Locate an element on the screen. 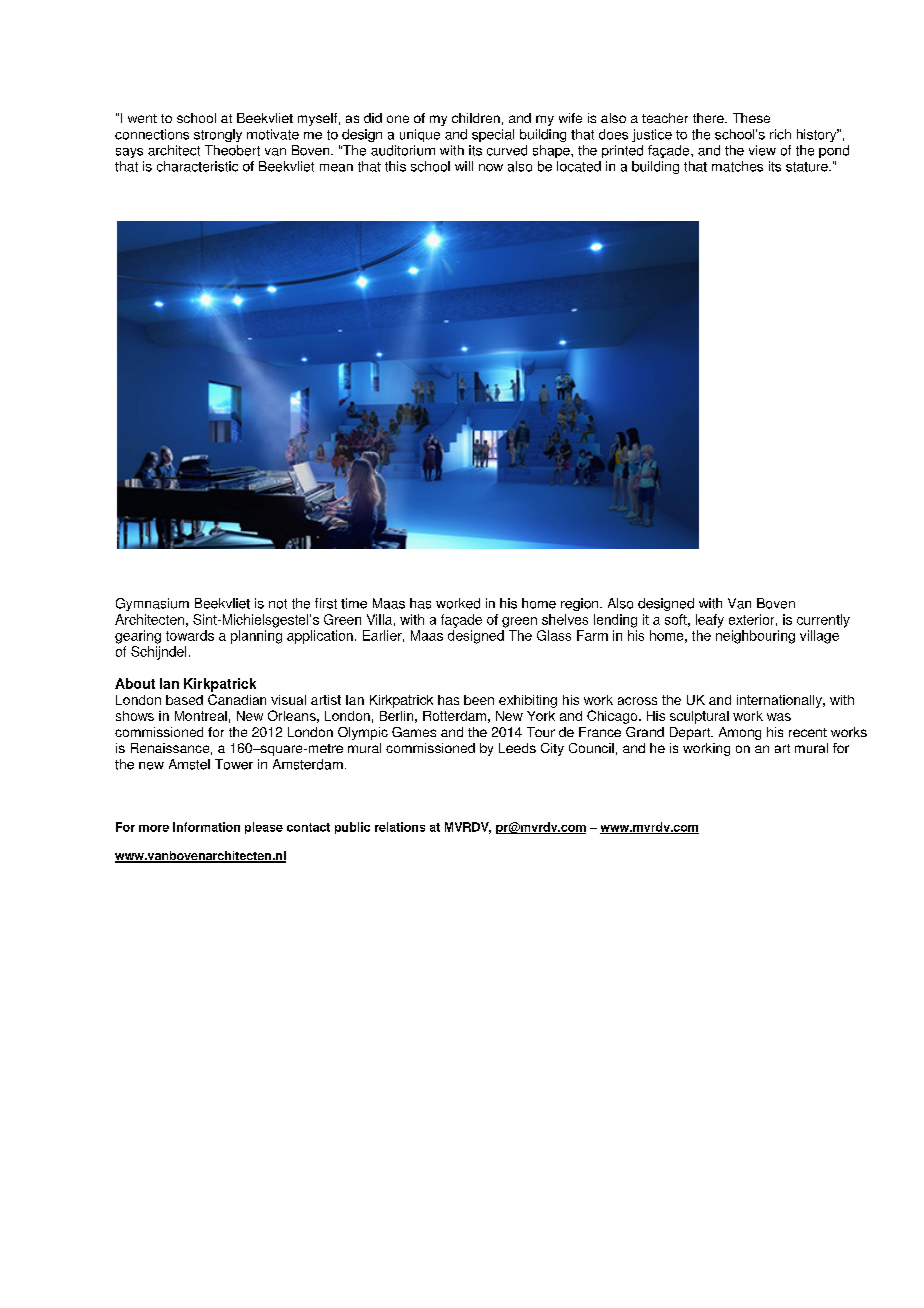  strongly is located at coordinates (218, 135).
